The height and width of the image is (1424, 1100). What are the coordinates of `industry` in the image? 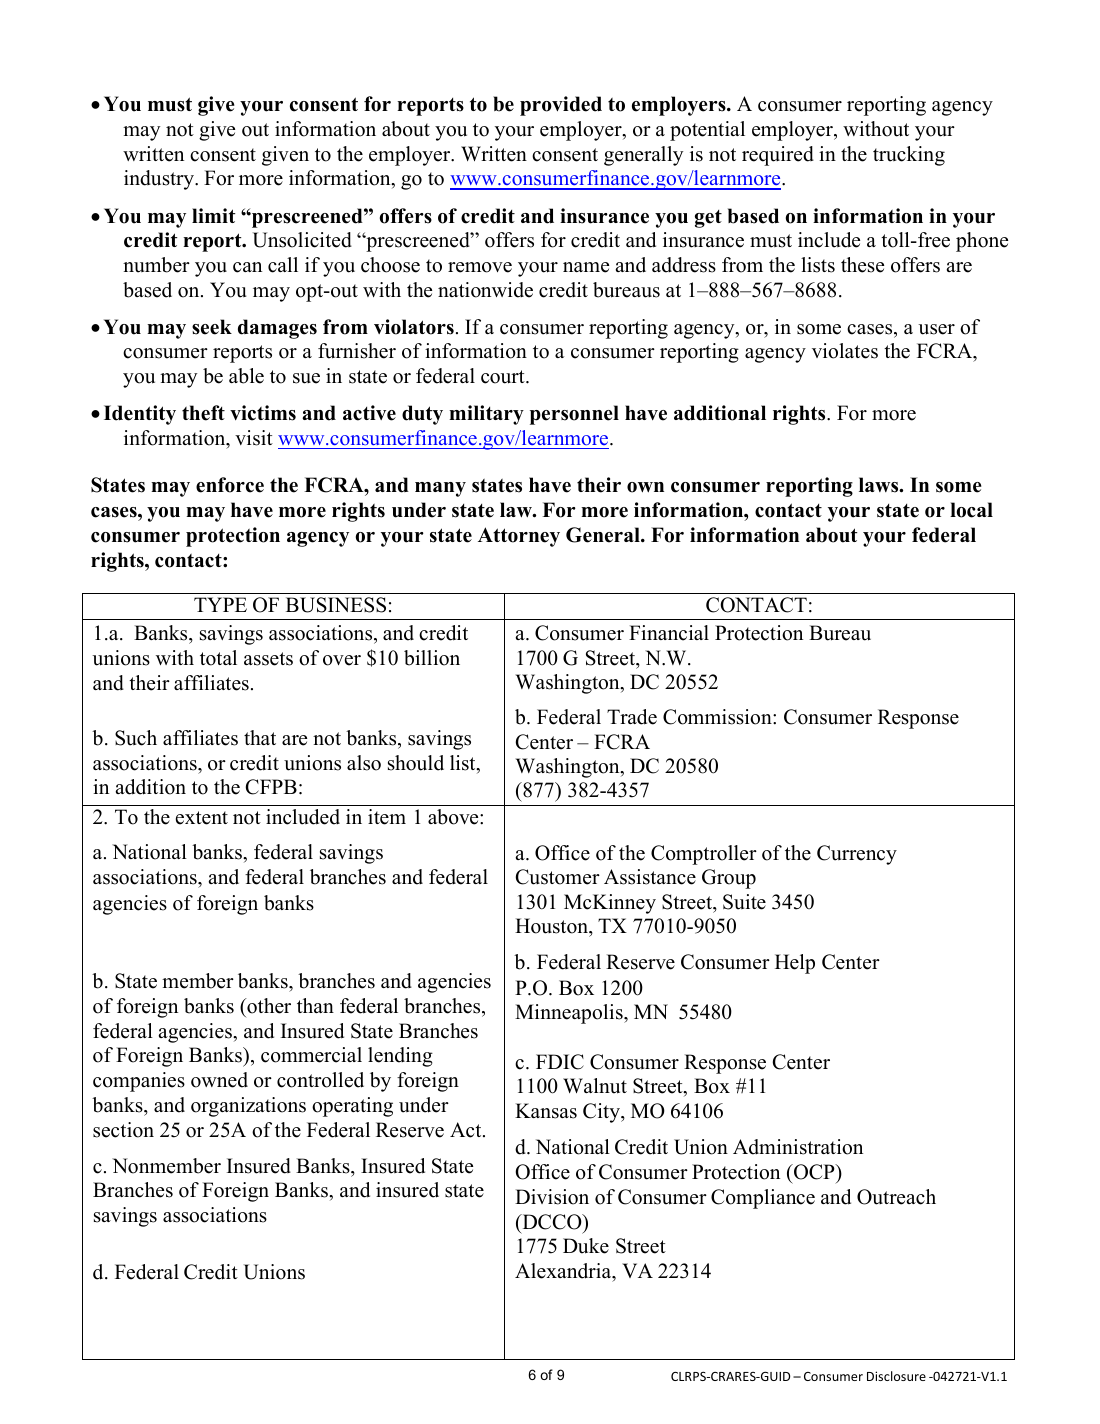 It's located at (160, 180).
